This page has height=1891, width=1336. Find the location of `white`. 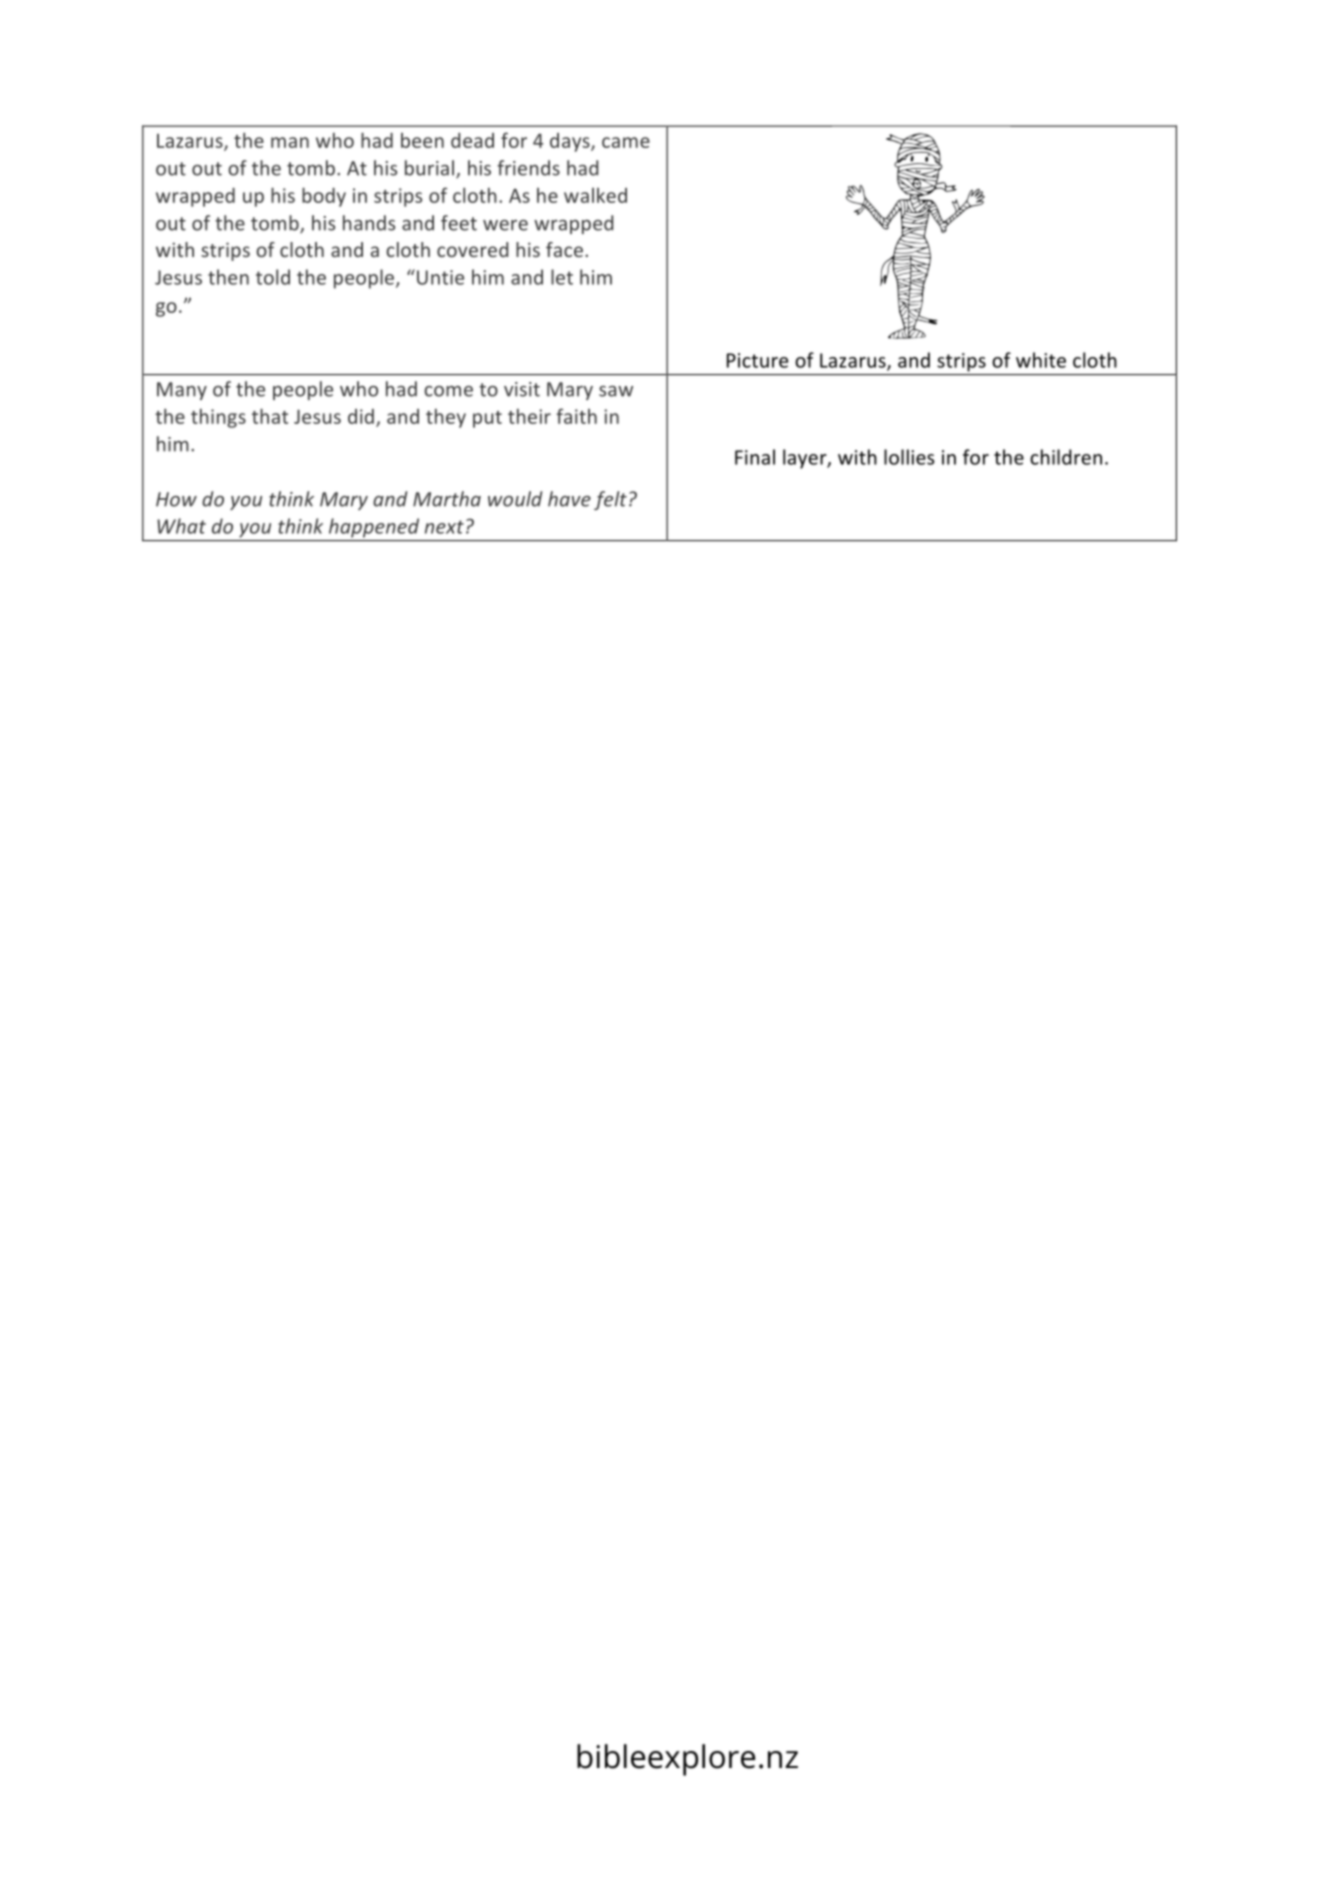

white is located at coordinates (1041, 360).
